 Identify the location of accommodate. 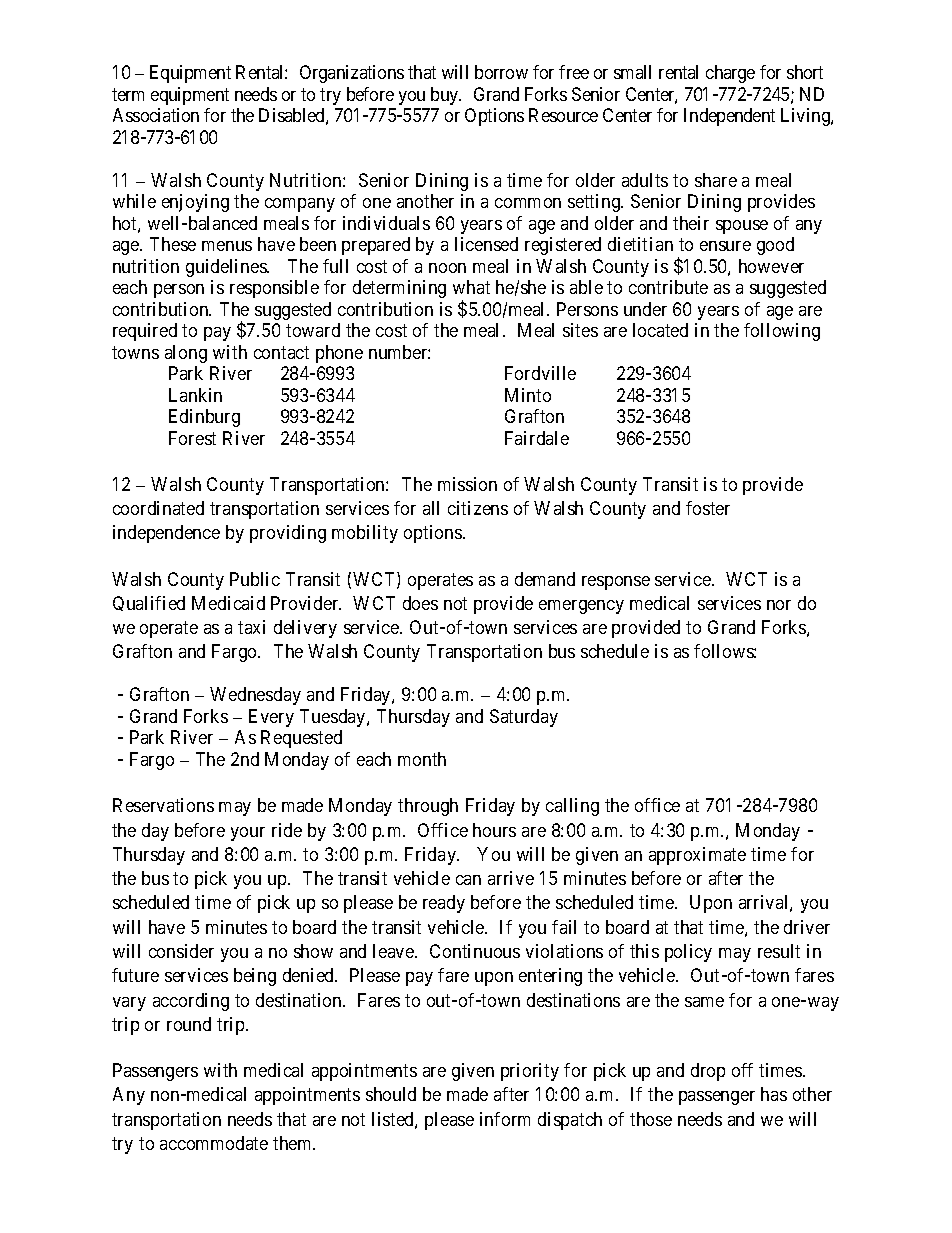
(214, 1143).
